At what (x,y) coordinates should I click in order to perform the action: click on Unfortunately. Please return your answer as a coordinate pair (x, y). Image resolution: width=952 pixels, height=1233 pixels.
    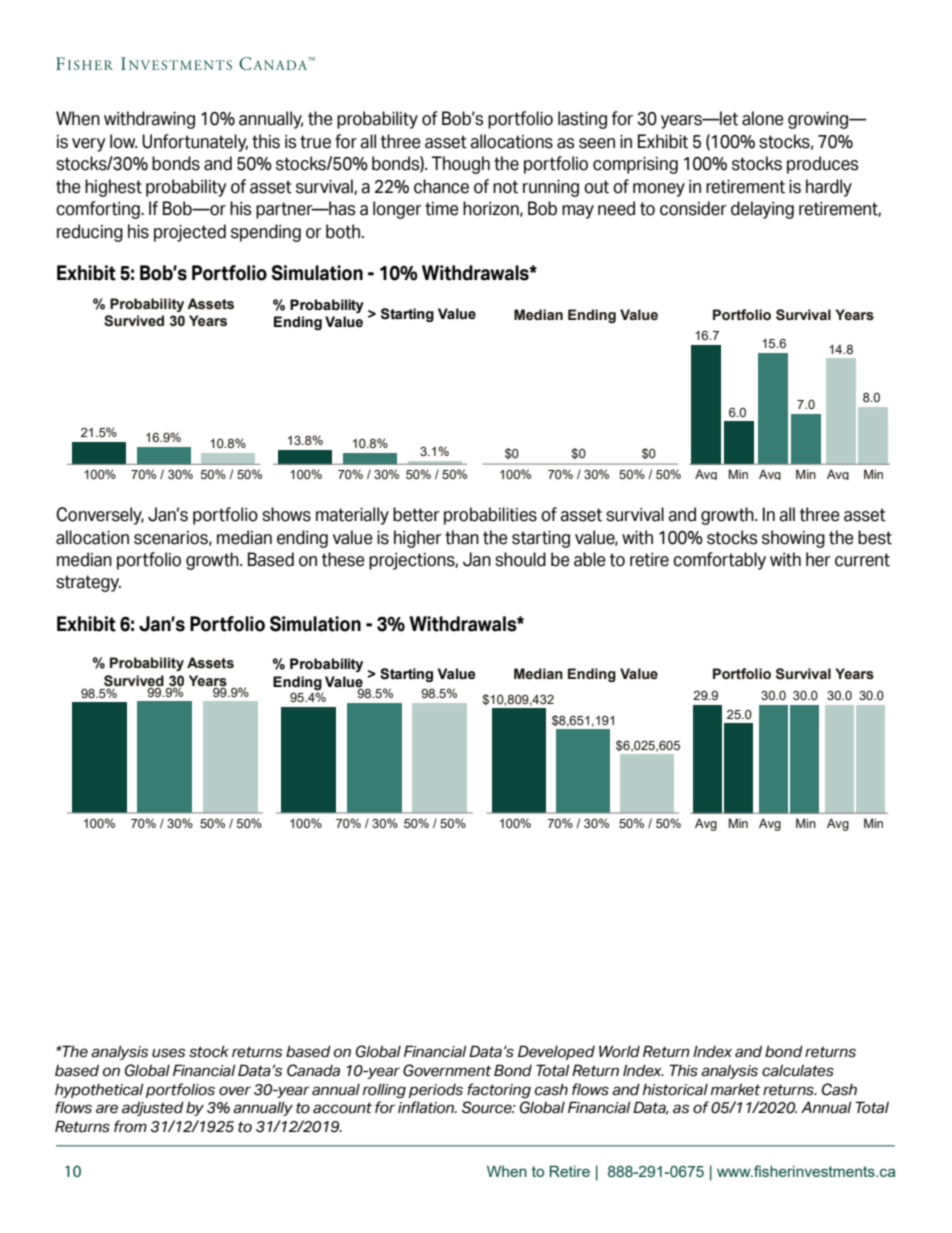
    Looking at the image, I should click on (195, 143).
